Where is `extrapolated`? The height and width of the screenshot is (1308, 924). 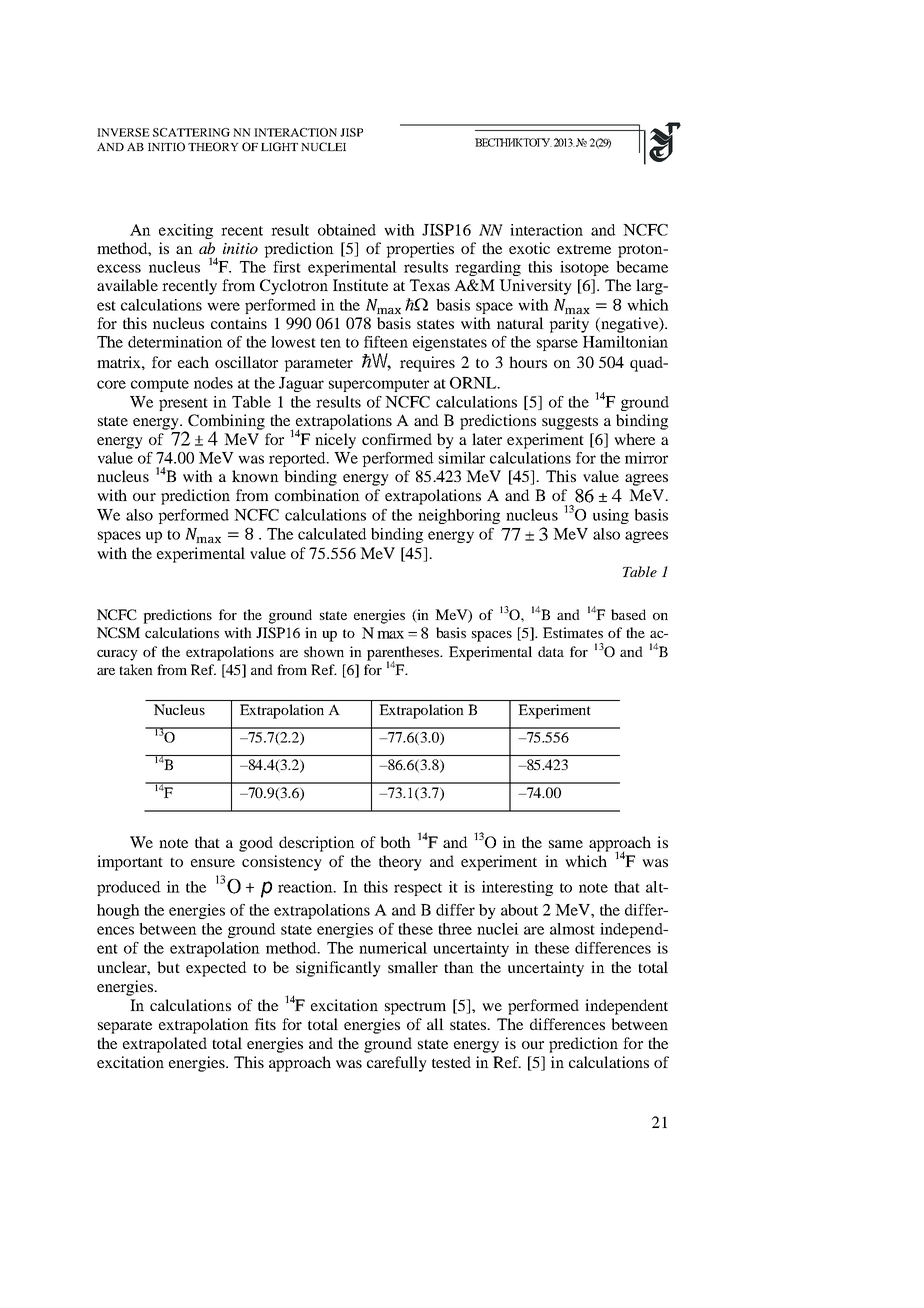
extrapolated is located at coordinates (165, 1045).
